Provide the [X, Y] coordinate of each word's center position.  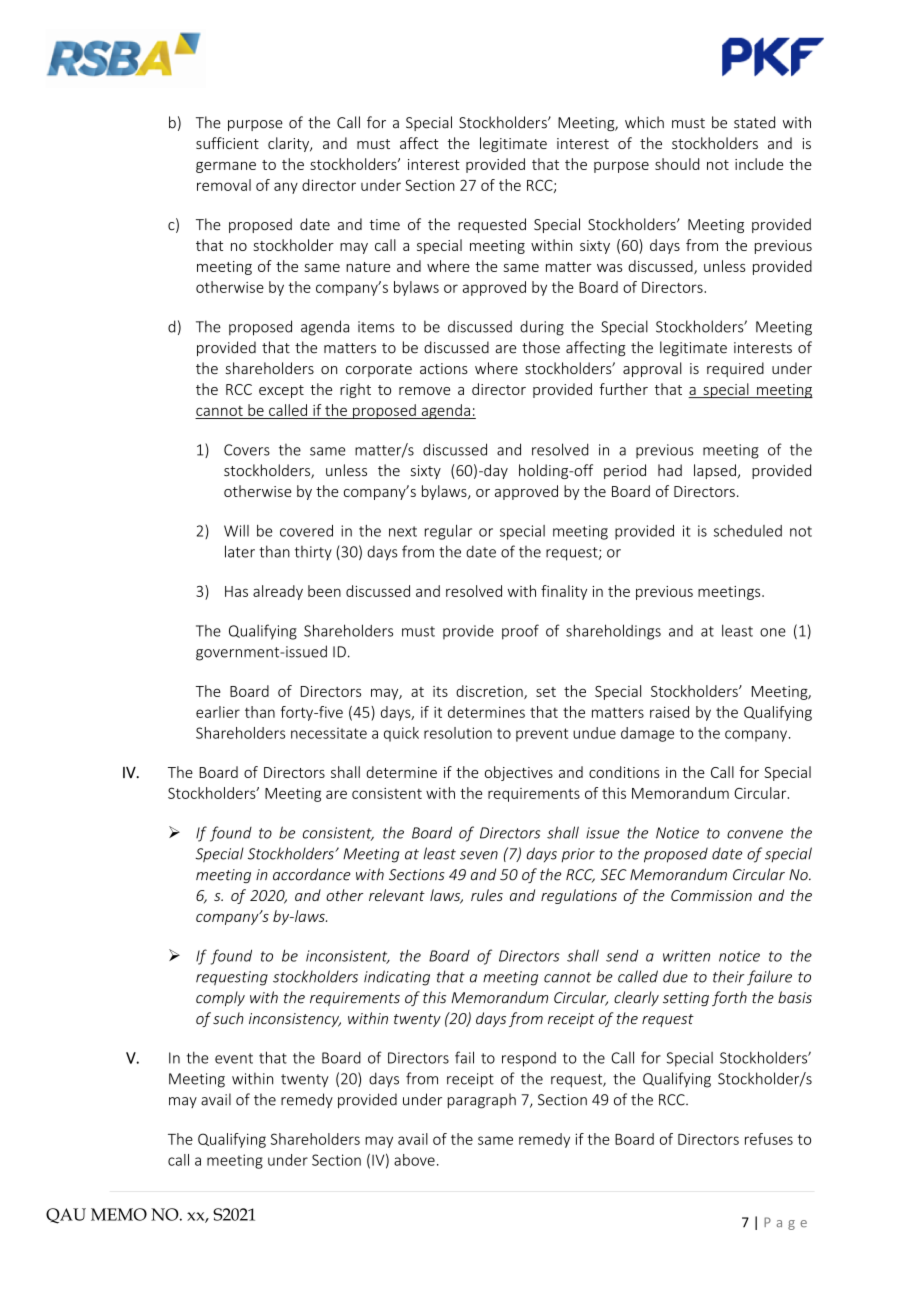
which [644, 122]
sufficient [227, 143]
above [414, 1160]
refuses [769, 1139]
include [759, 164]
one [773, 632]
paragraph [482, 1101]
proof [520, 632]
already [278, 592]
